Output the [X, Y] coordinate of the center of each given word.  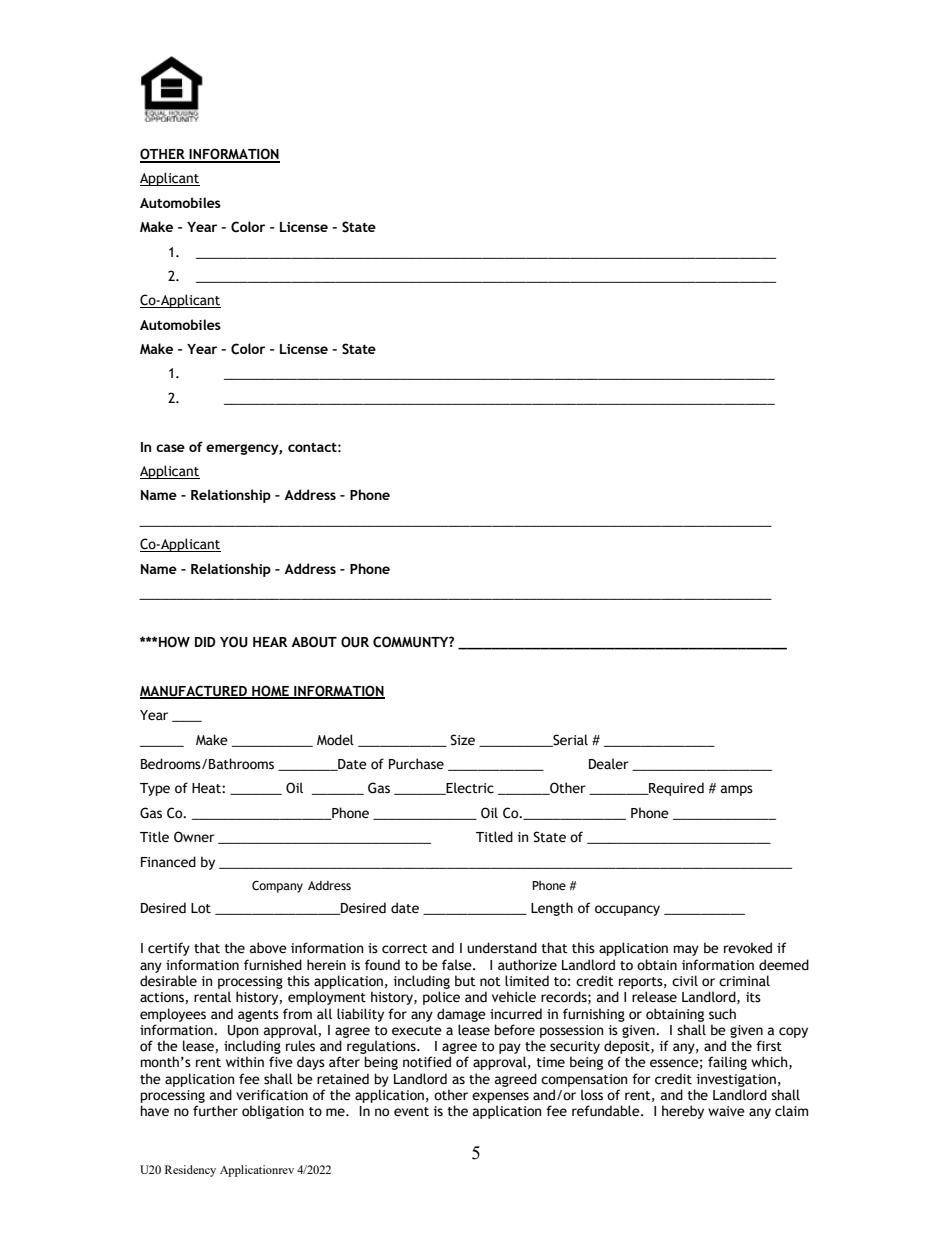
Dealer [609, 764]
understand [502, 948]
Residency [190, 1171]
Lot [201, 908]
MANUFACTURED [194, 691]
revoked [748, 948]
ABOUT [314, 642]
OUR [355, 642]
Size [462, 740]
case [170, 448]
